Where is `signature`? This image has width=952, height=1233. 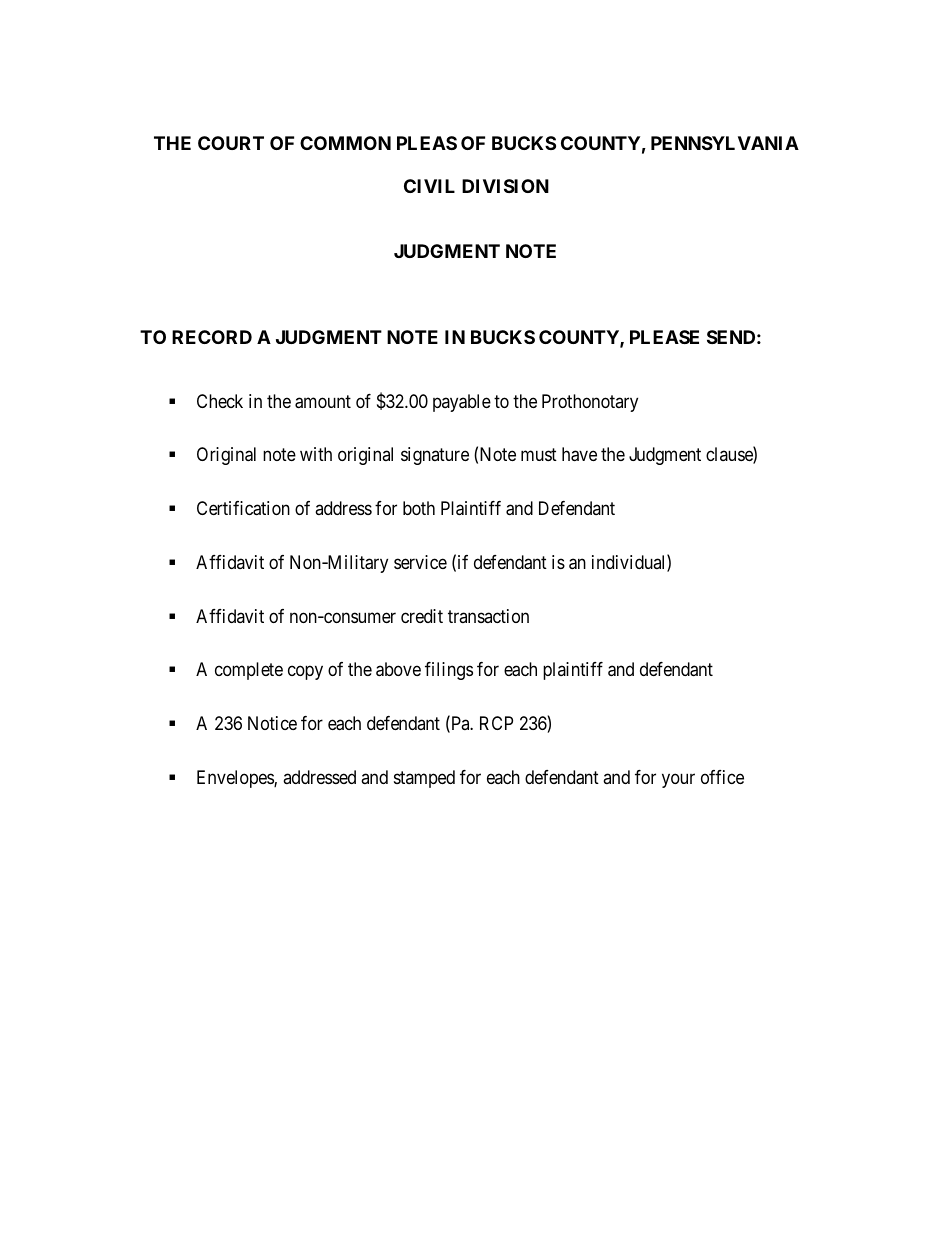
signature is located at coordinates (435, 456).
